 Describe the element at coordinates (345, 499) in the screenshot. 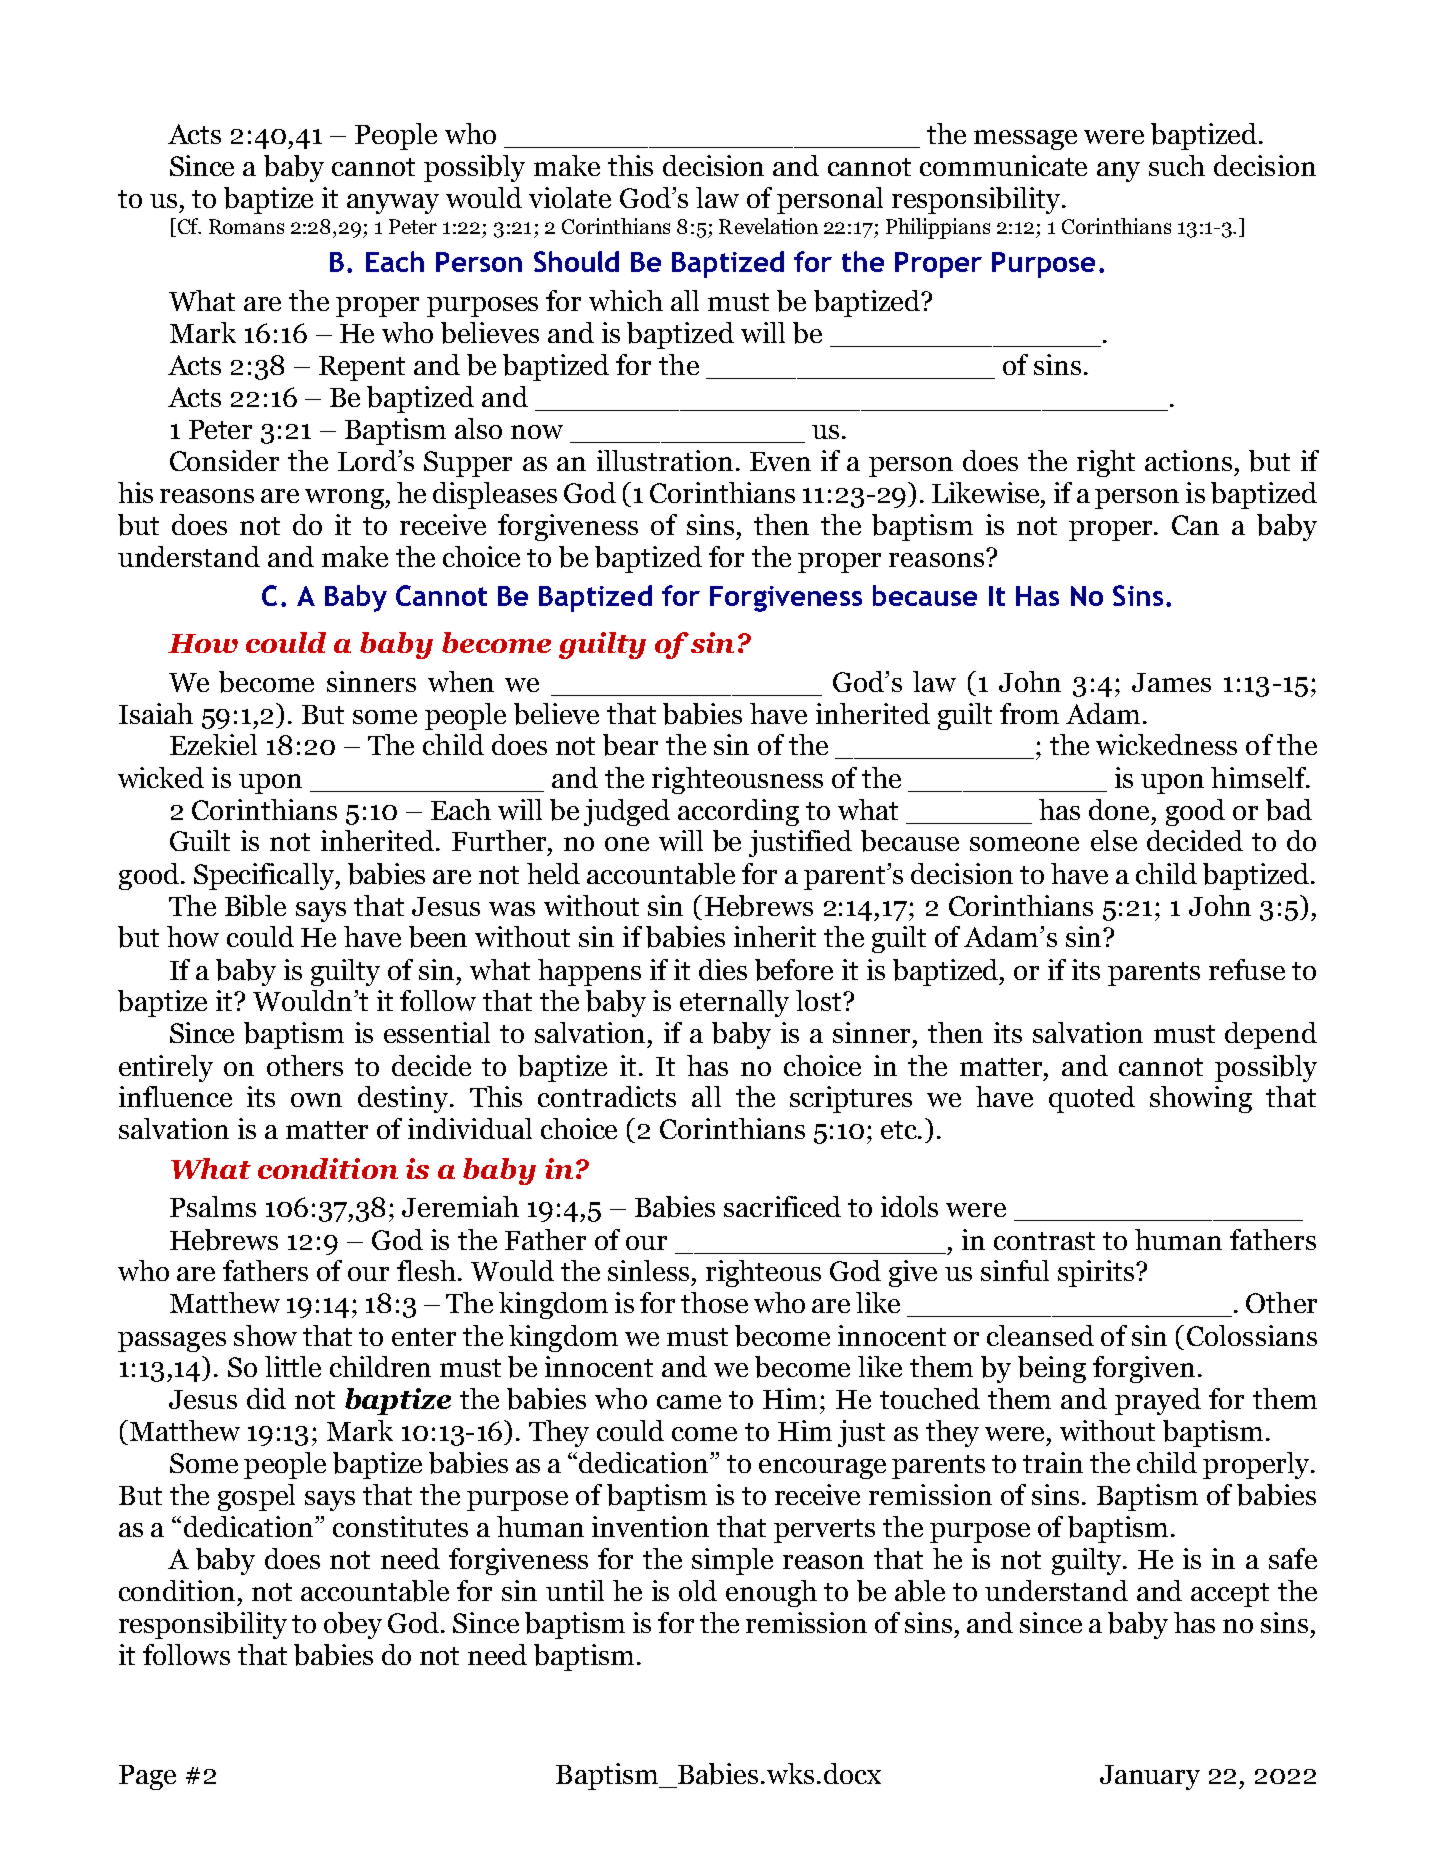

I see `wrong` at that location.
